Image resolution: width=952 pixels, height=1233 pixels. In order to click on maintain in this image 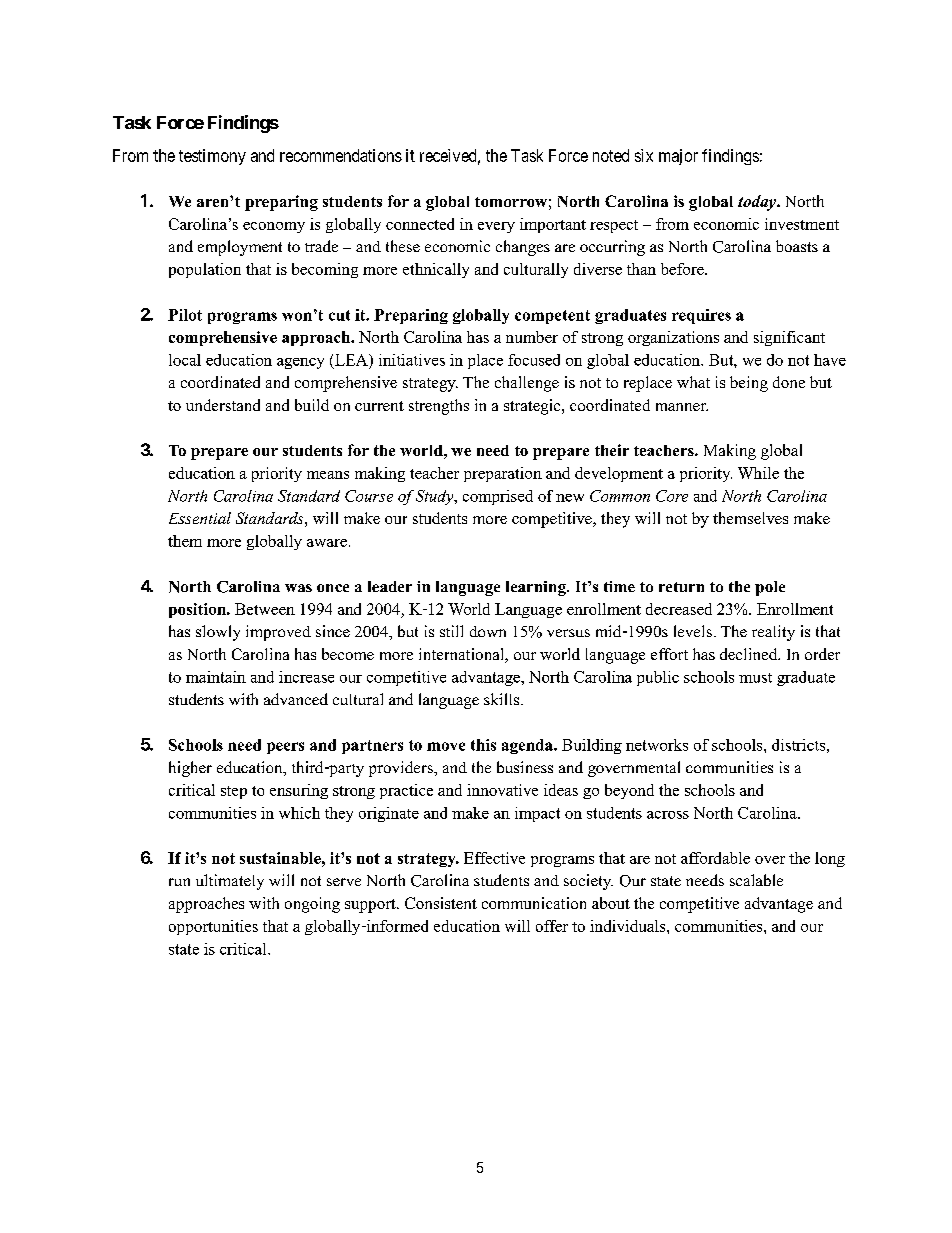, I will do `click(216, 677)`.
